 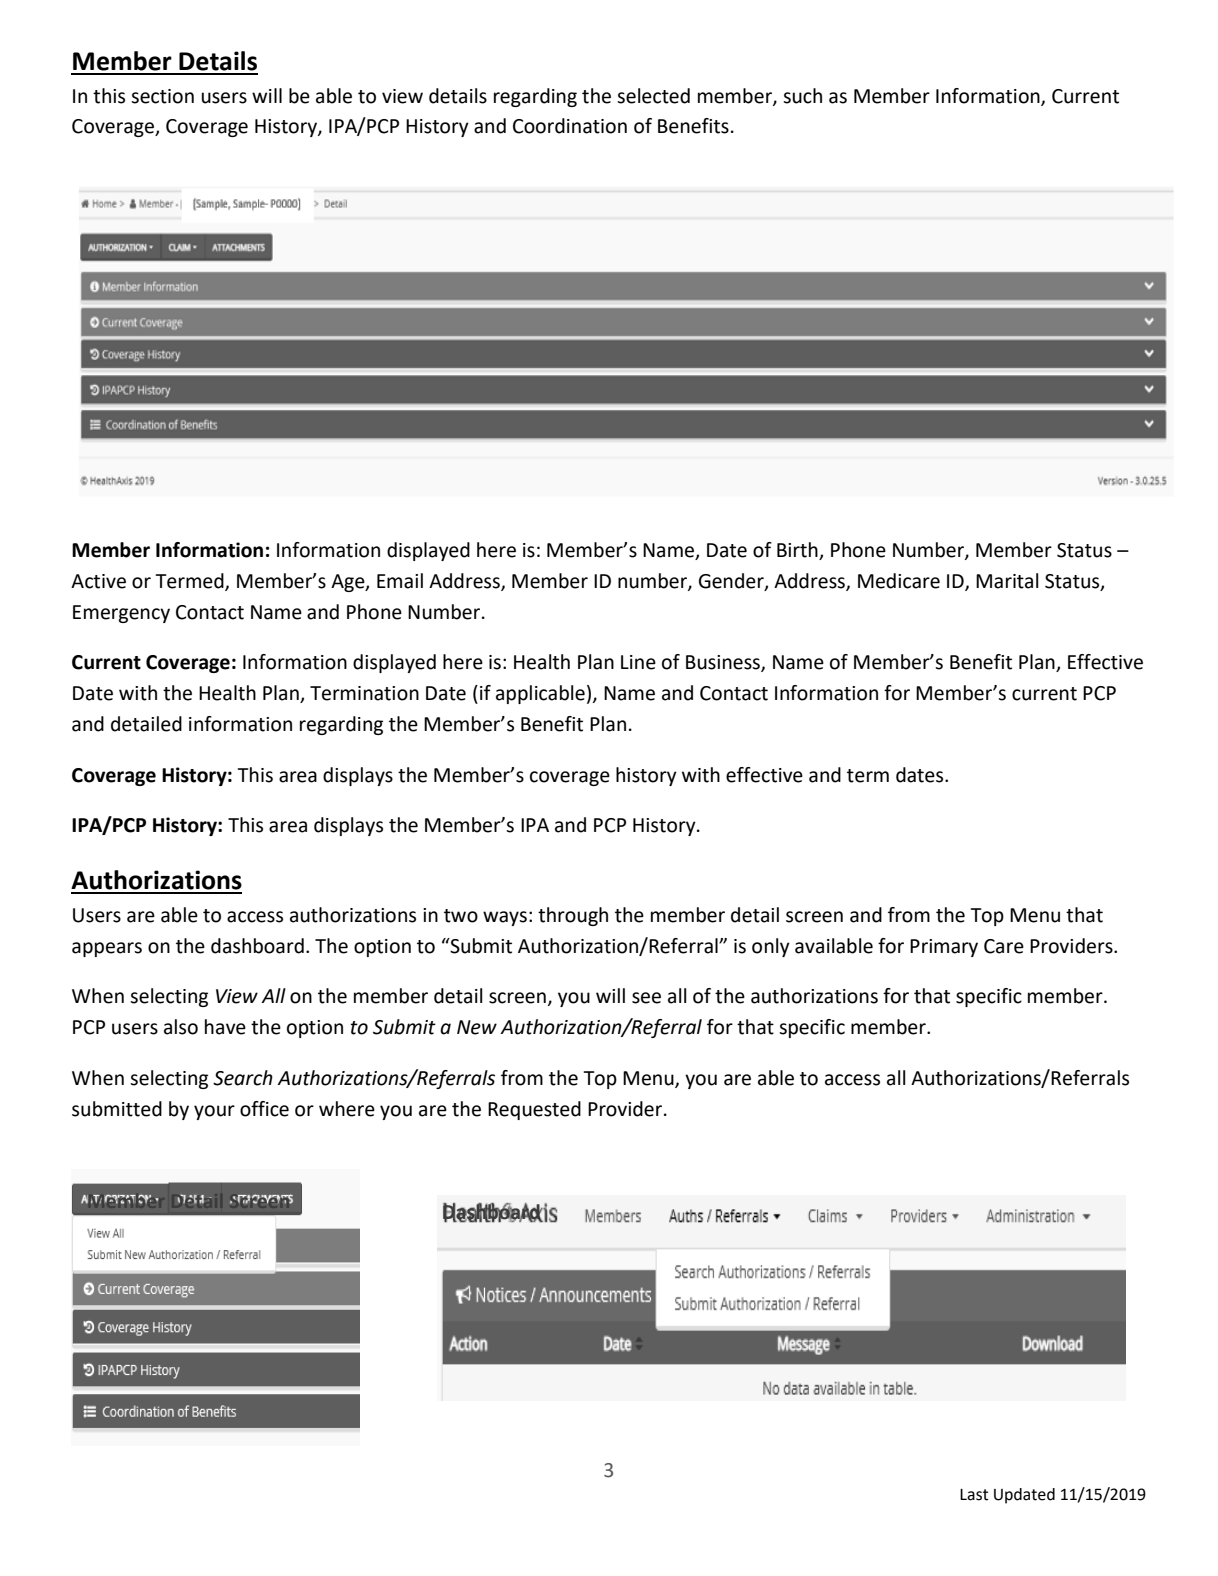 What do you see at coordinates (214, 1112) in the page?
I see `your` at bounding box center [214, 1112].
